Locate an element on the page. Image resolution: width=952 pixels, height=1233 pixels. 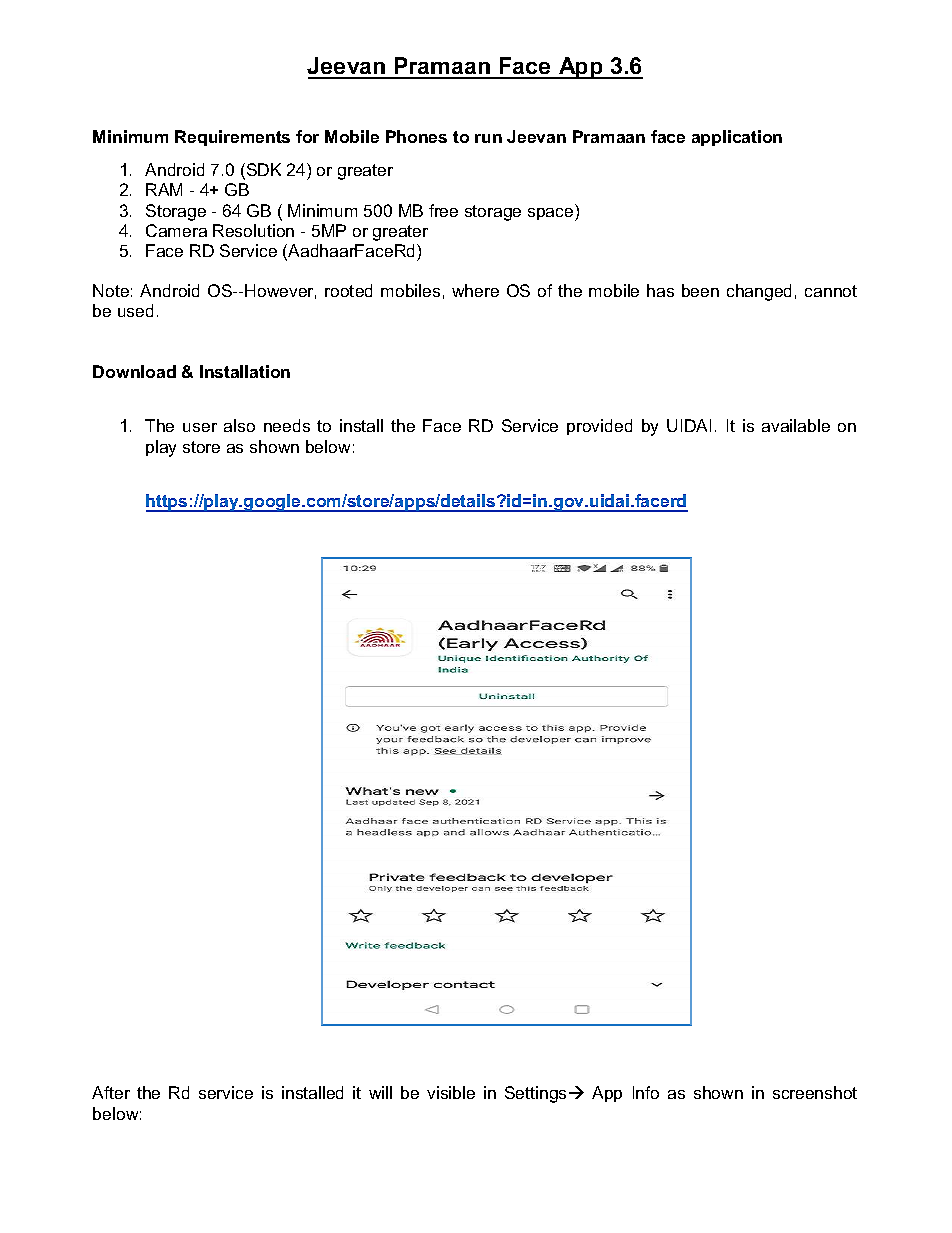
user is located at coordinates (200, 427).
